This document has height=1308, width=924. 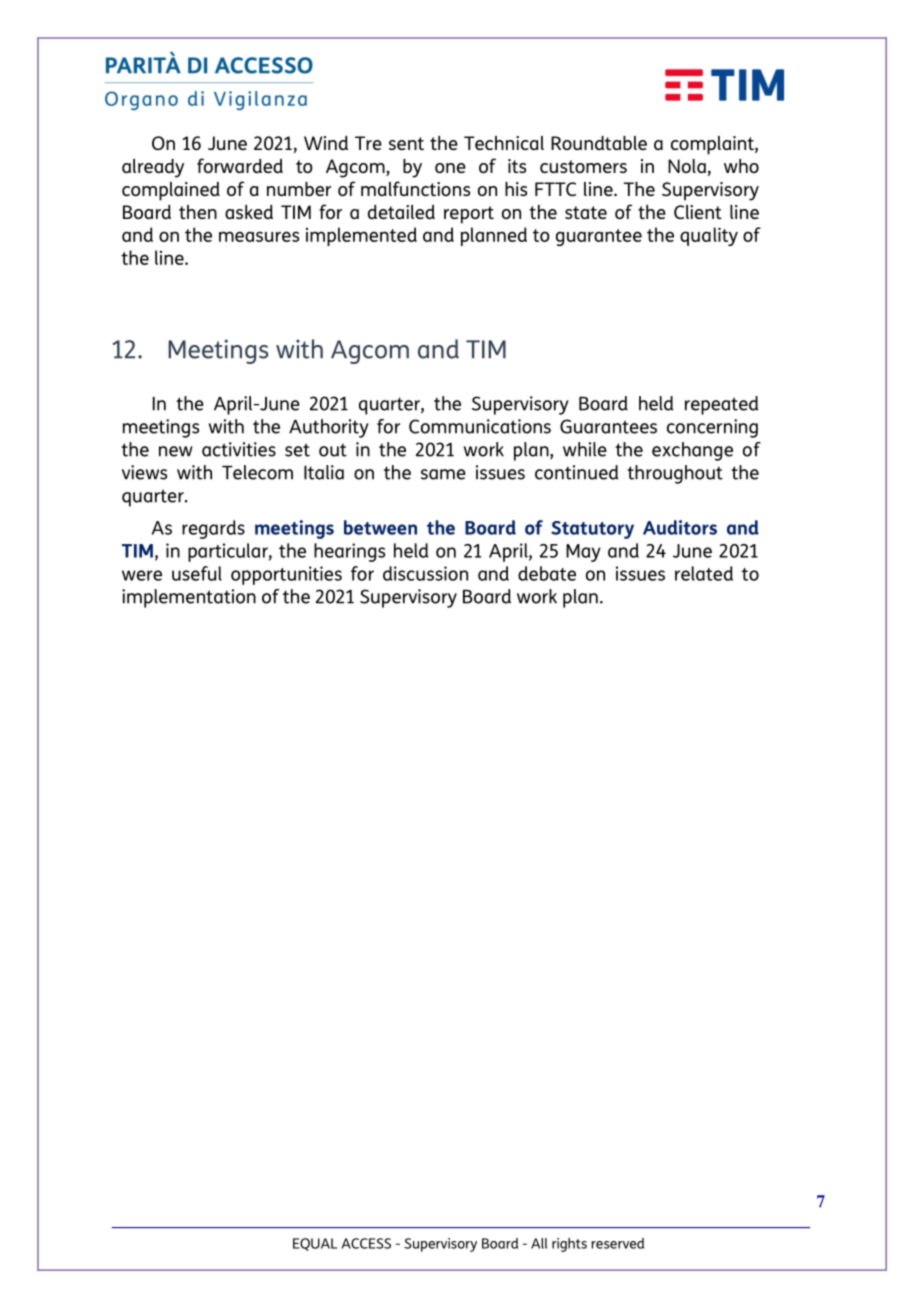 What do you see at coordinates (547, 573) in the document?
I see `debate` at bounding box center [547, 573].
